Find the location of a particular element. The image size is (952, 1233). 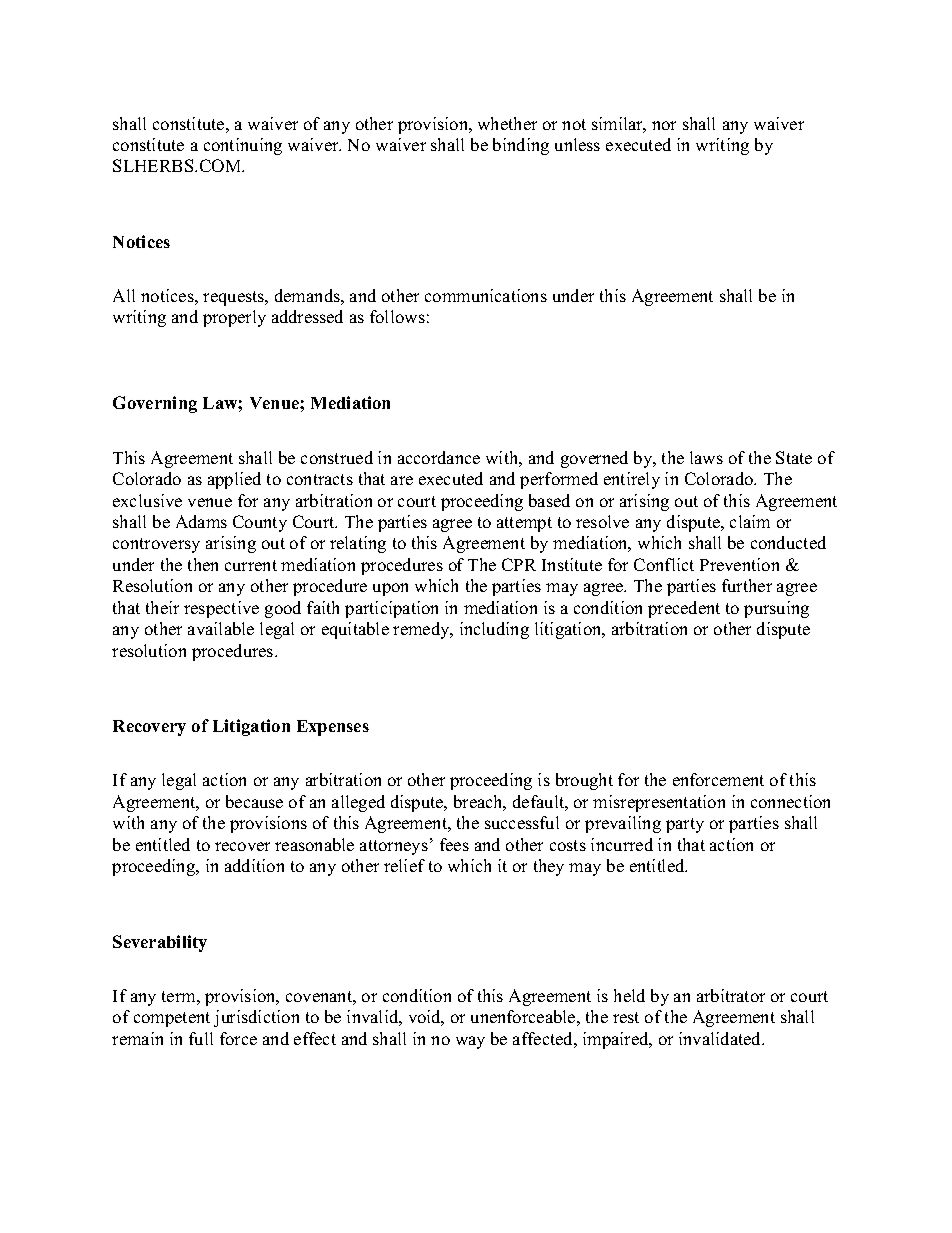

nor is located at coordinates (664, 125).
